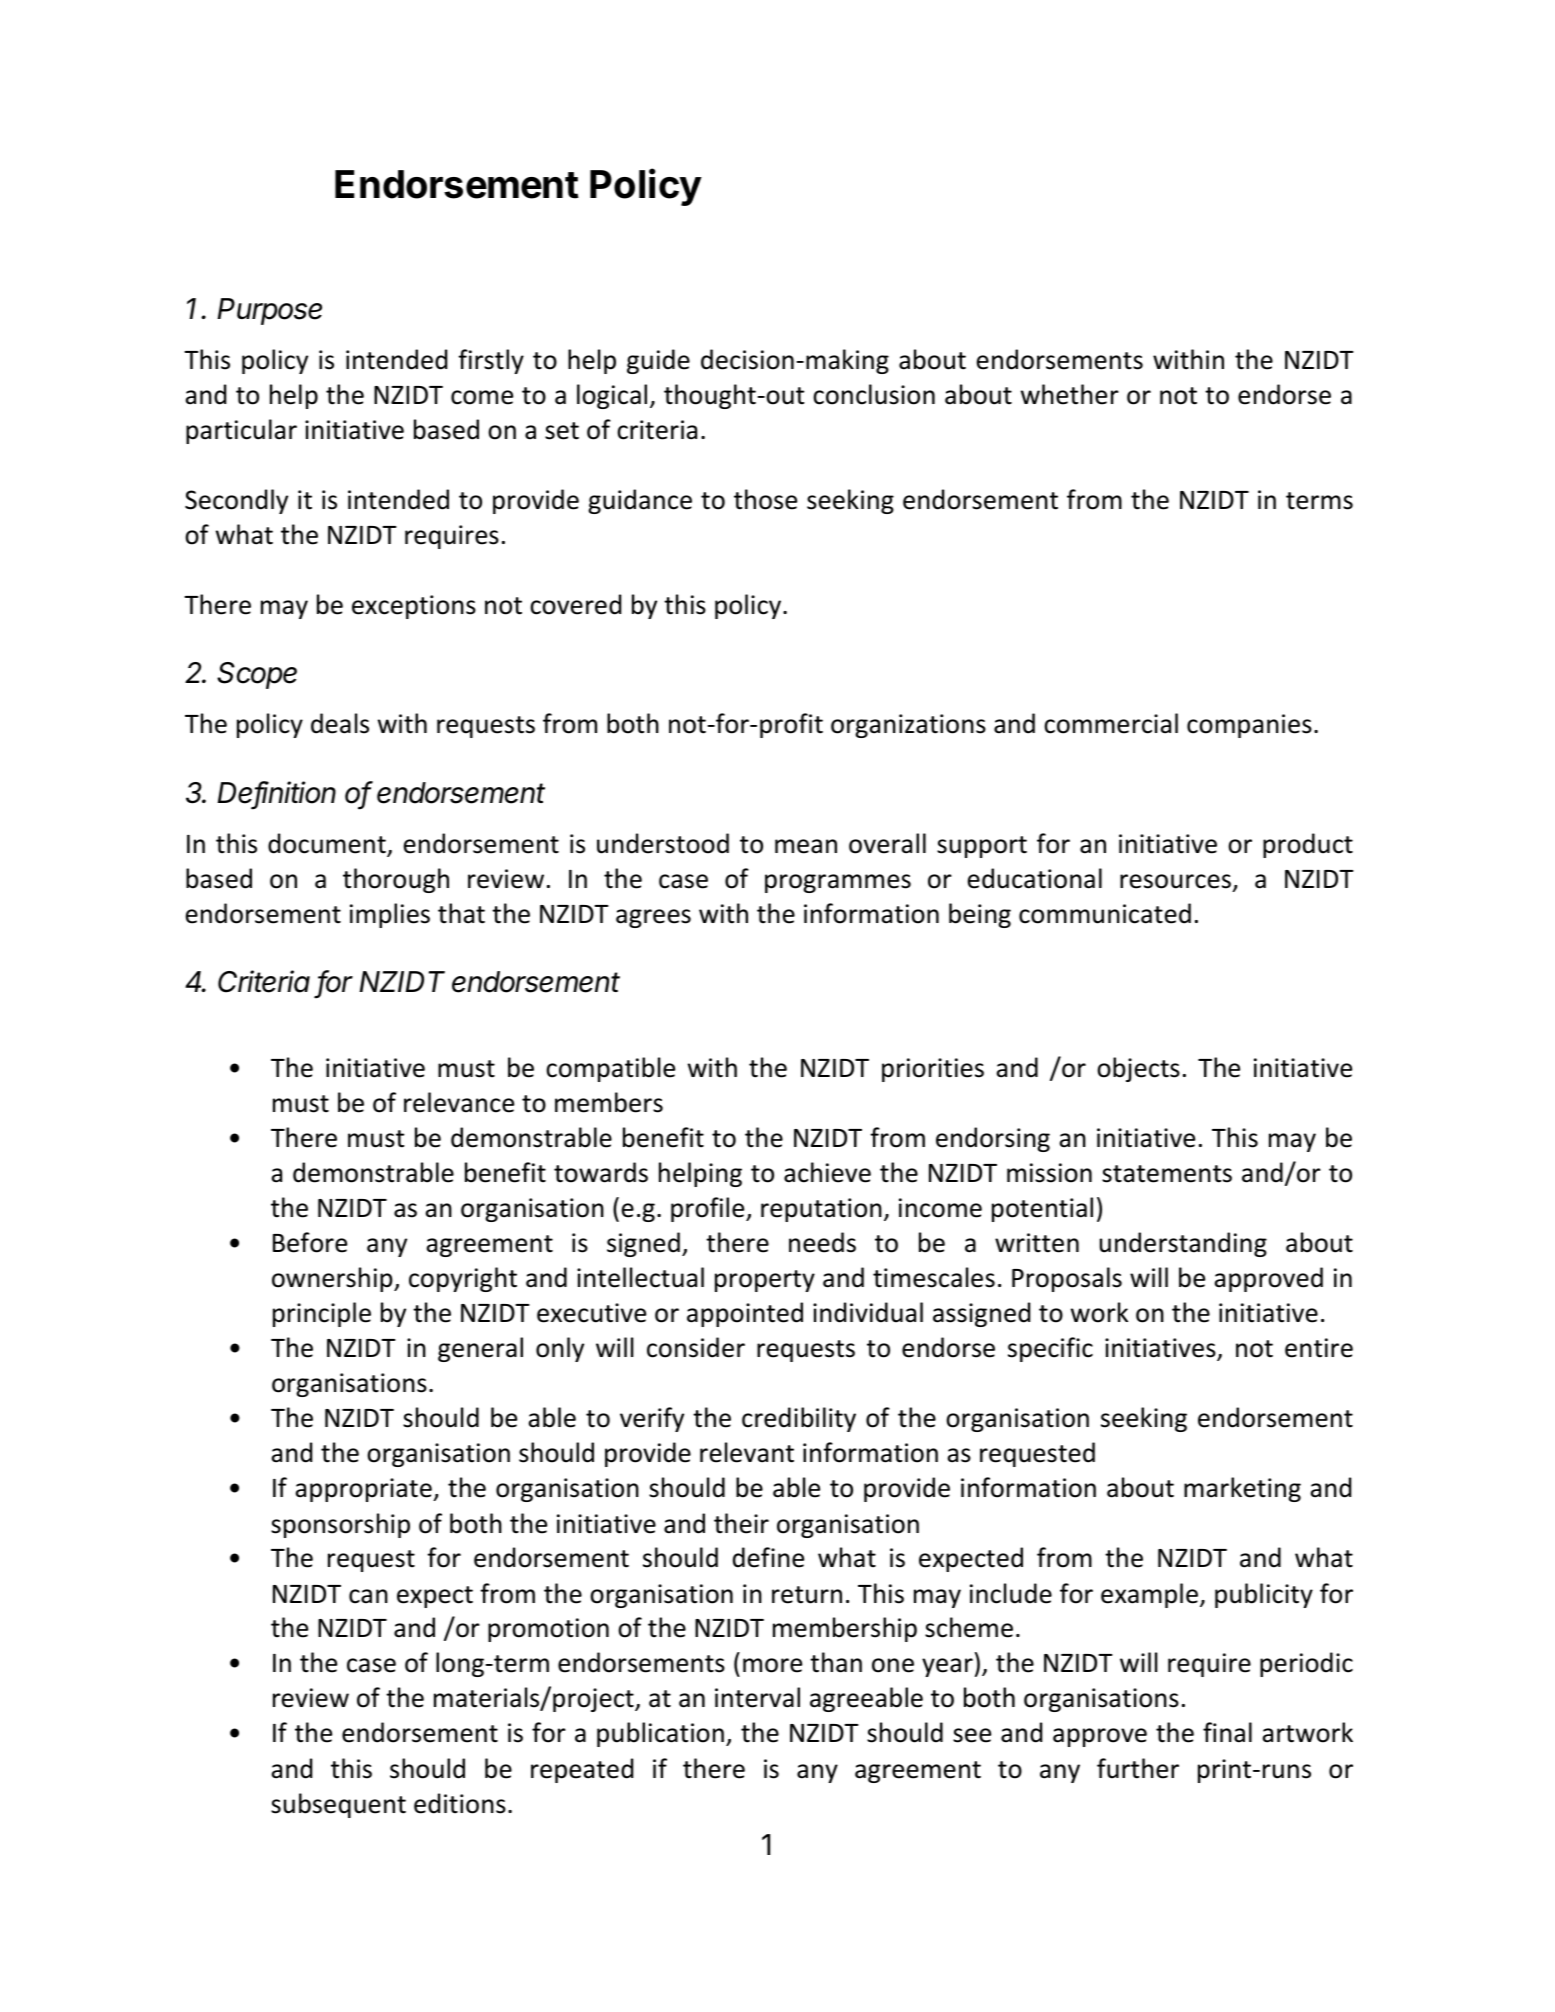  Describe the element at coordinates (1070, 394) in the screenshot. I see `whether` at that location.
